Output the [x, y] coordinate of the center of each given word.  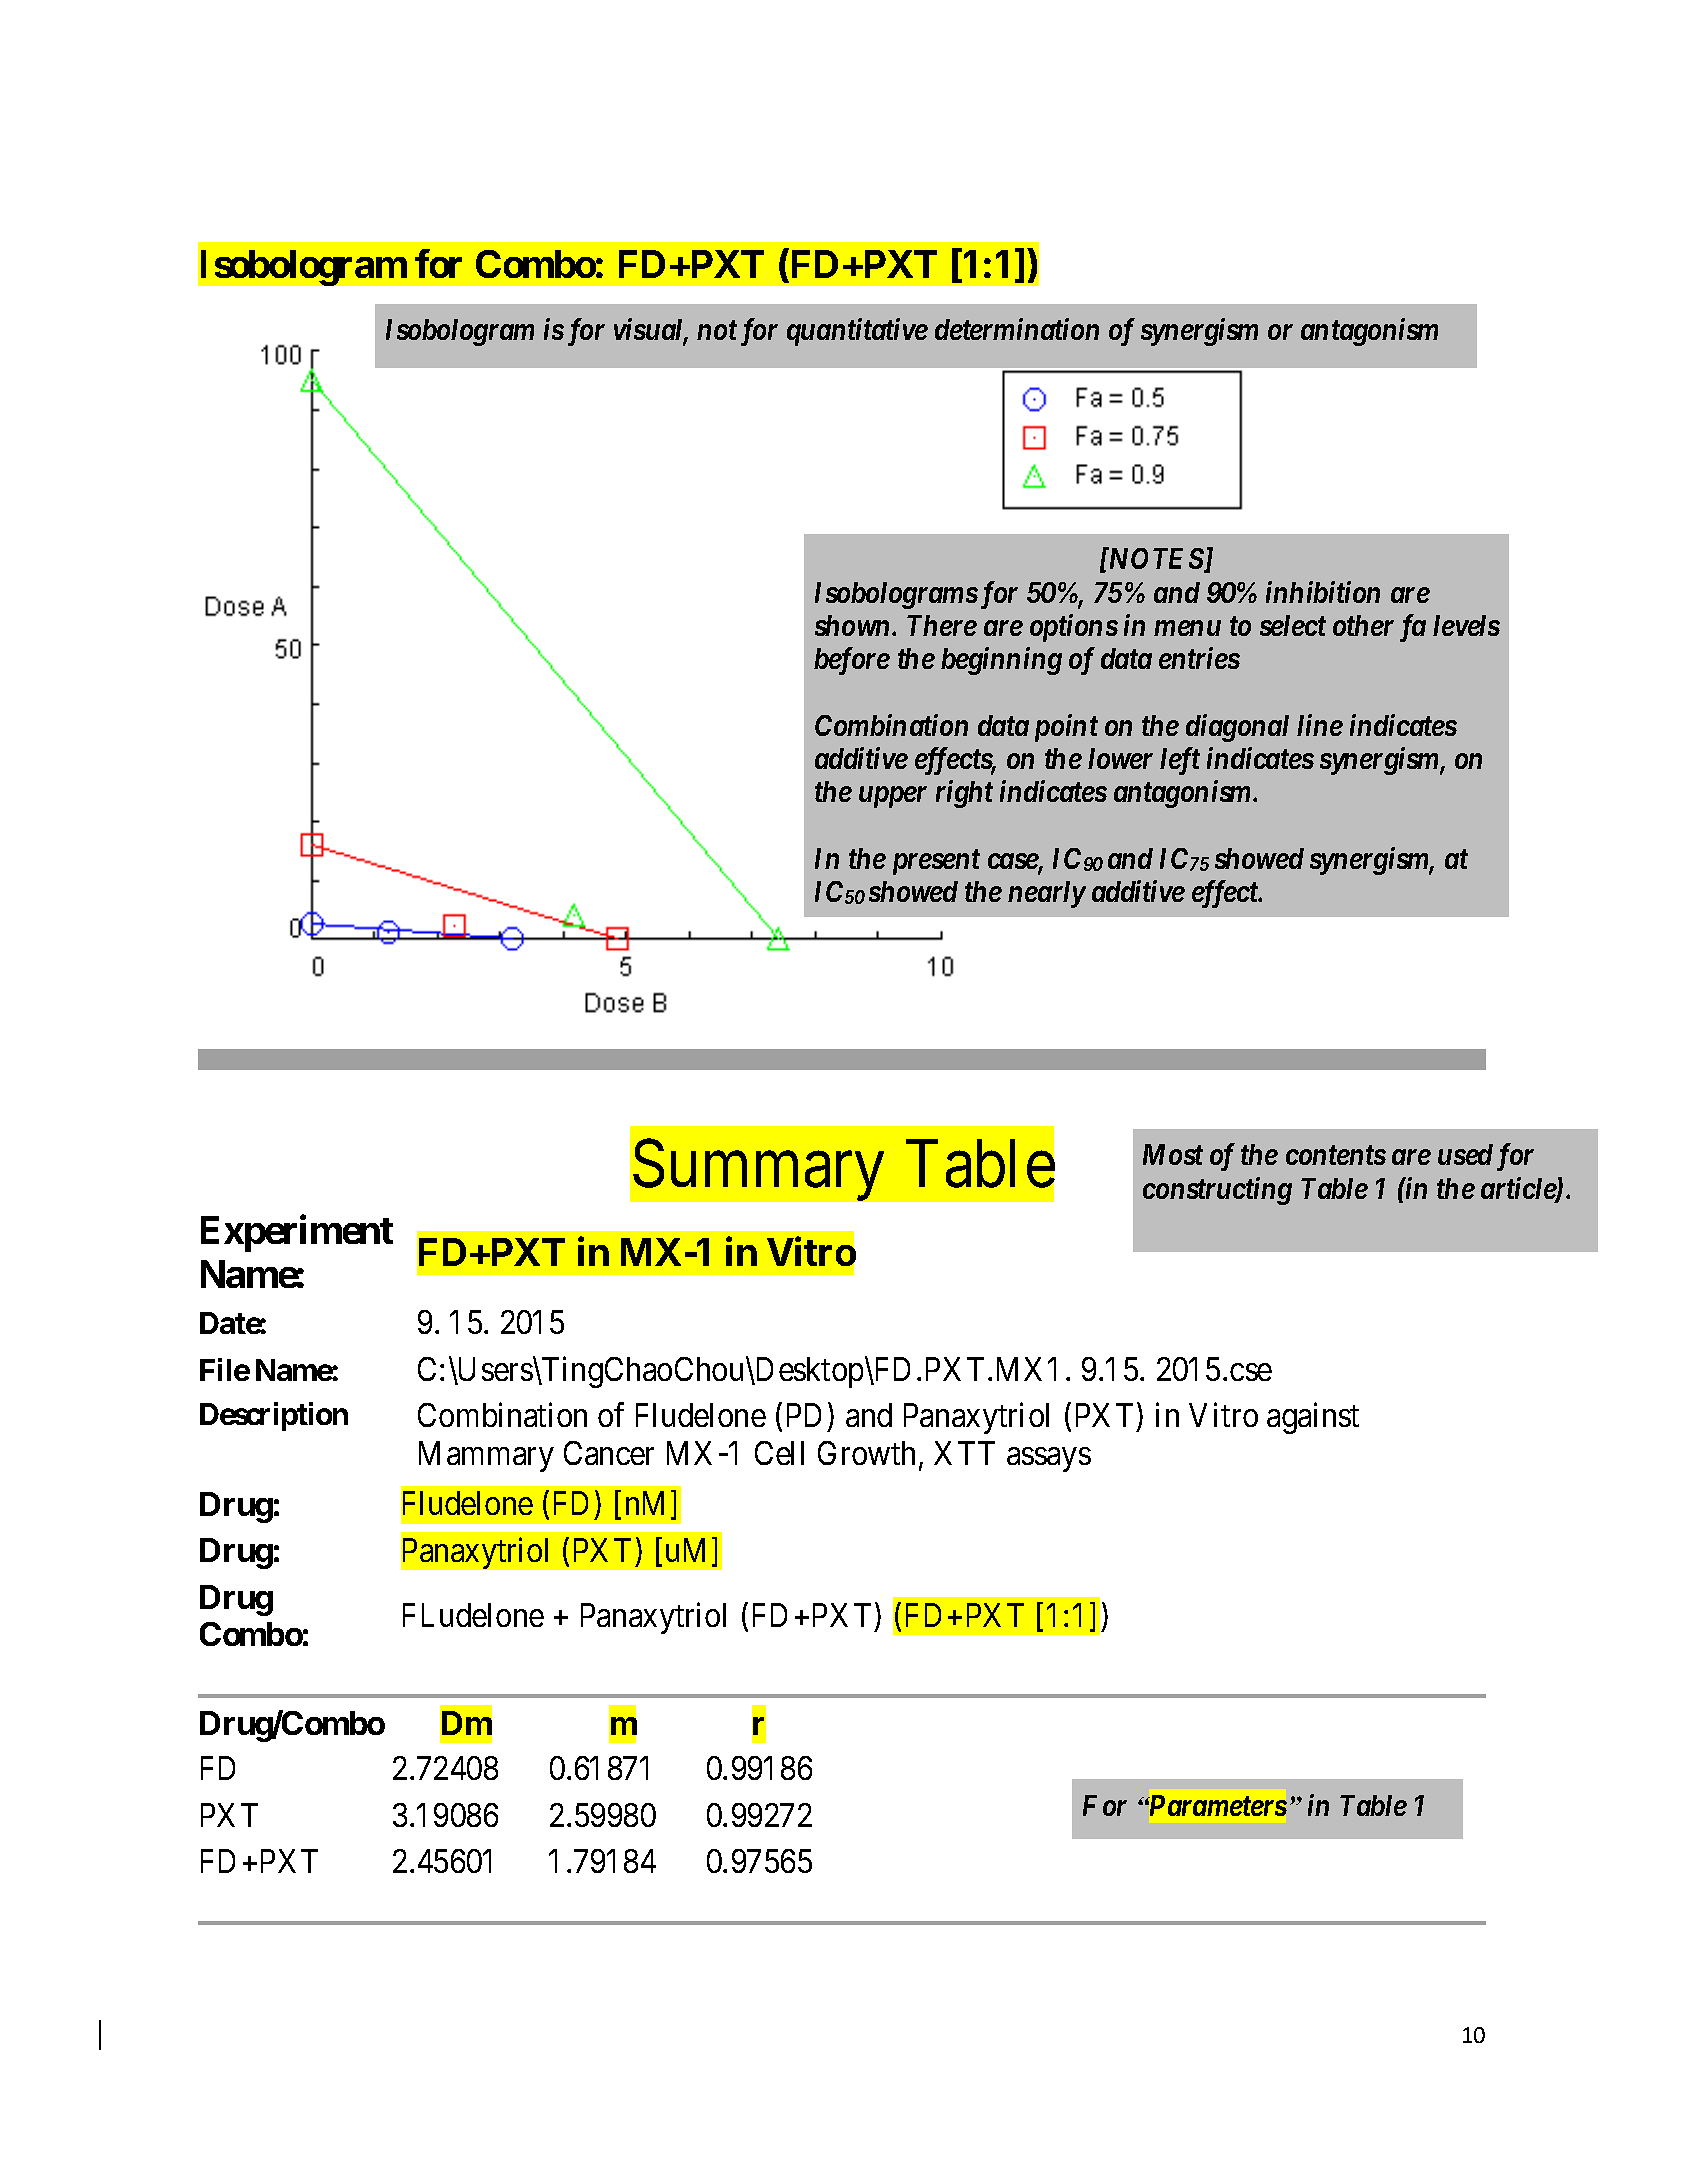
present [936, 862]
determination [1017, 329]
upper [893, 797]
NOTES [1156, 560]
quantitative [857, 332]
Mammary [486, 1456]
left [1180, 761]
